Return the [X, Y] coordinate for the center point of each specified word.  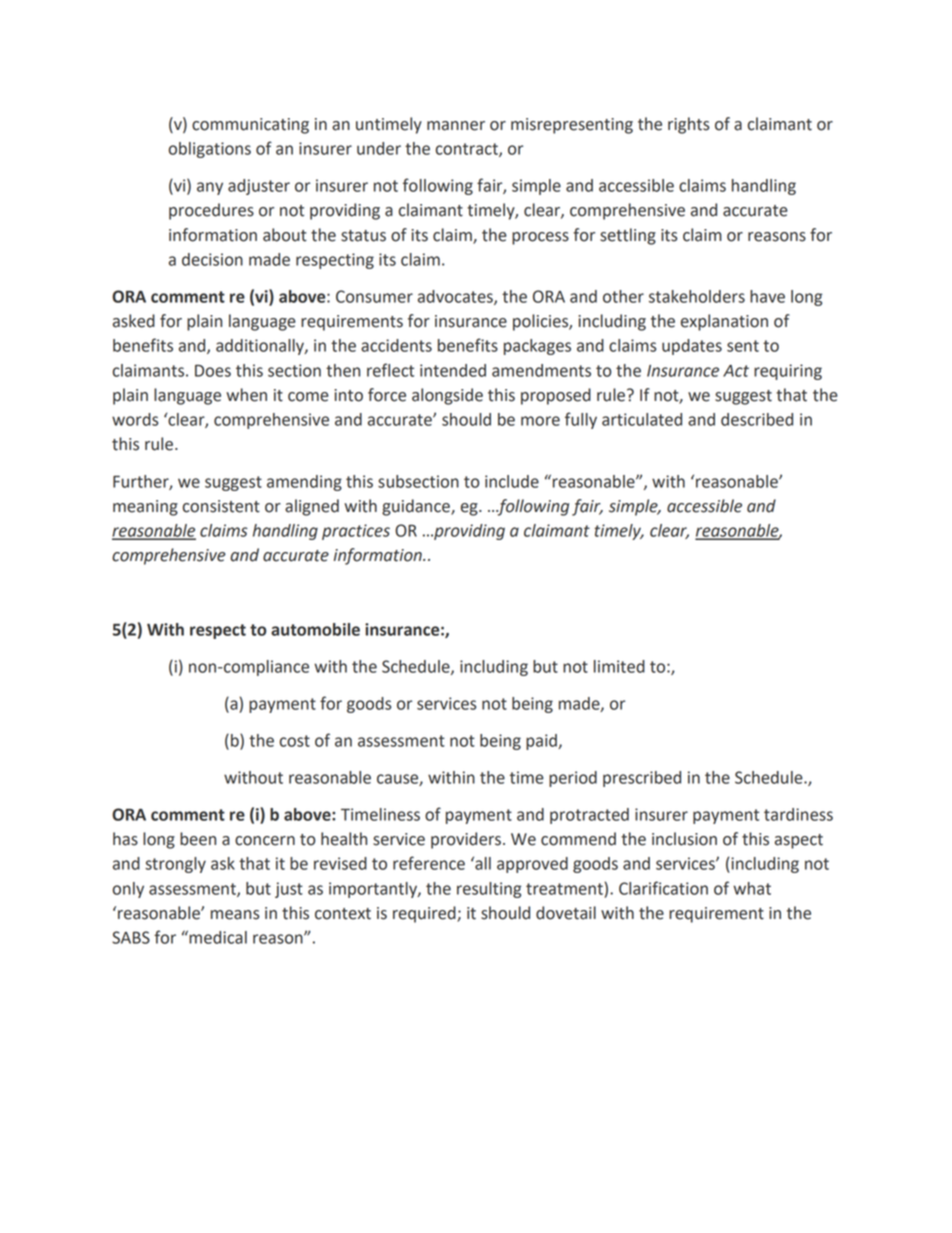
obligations [210, 150]
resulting [489, 890]
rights [689, 125]
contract [468, 150]
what [752, 888]
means [235, 915]
